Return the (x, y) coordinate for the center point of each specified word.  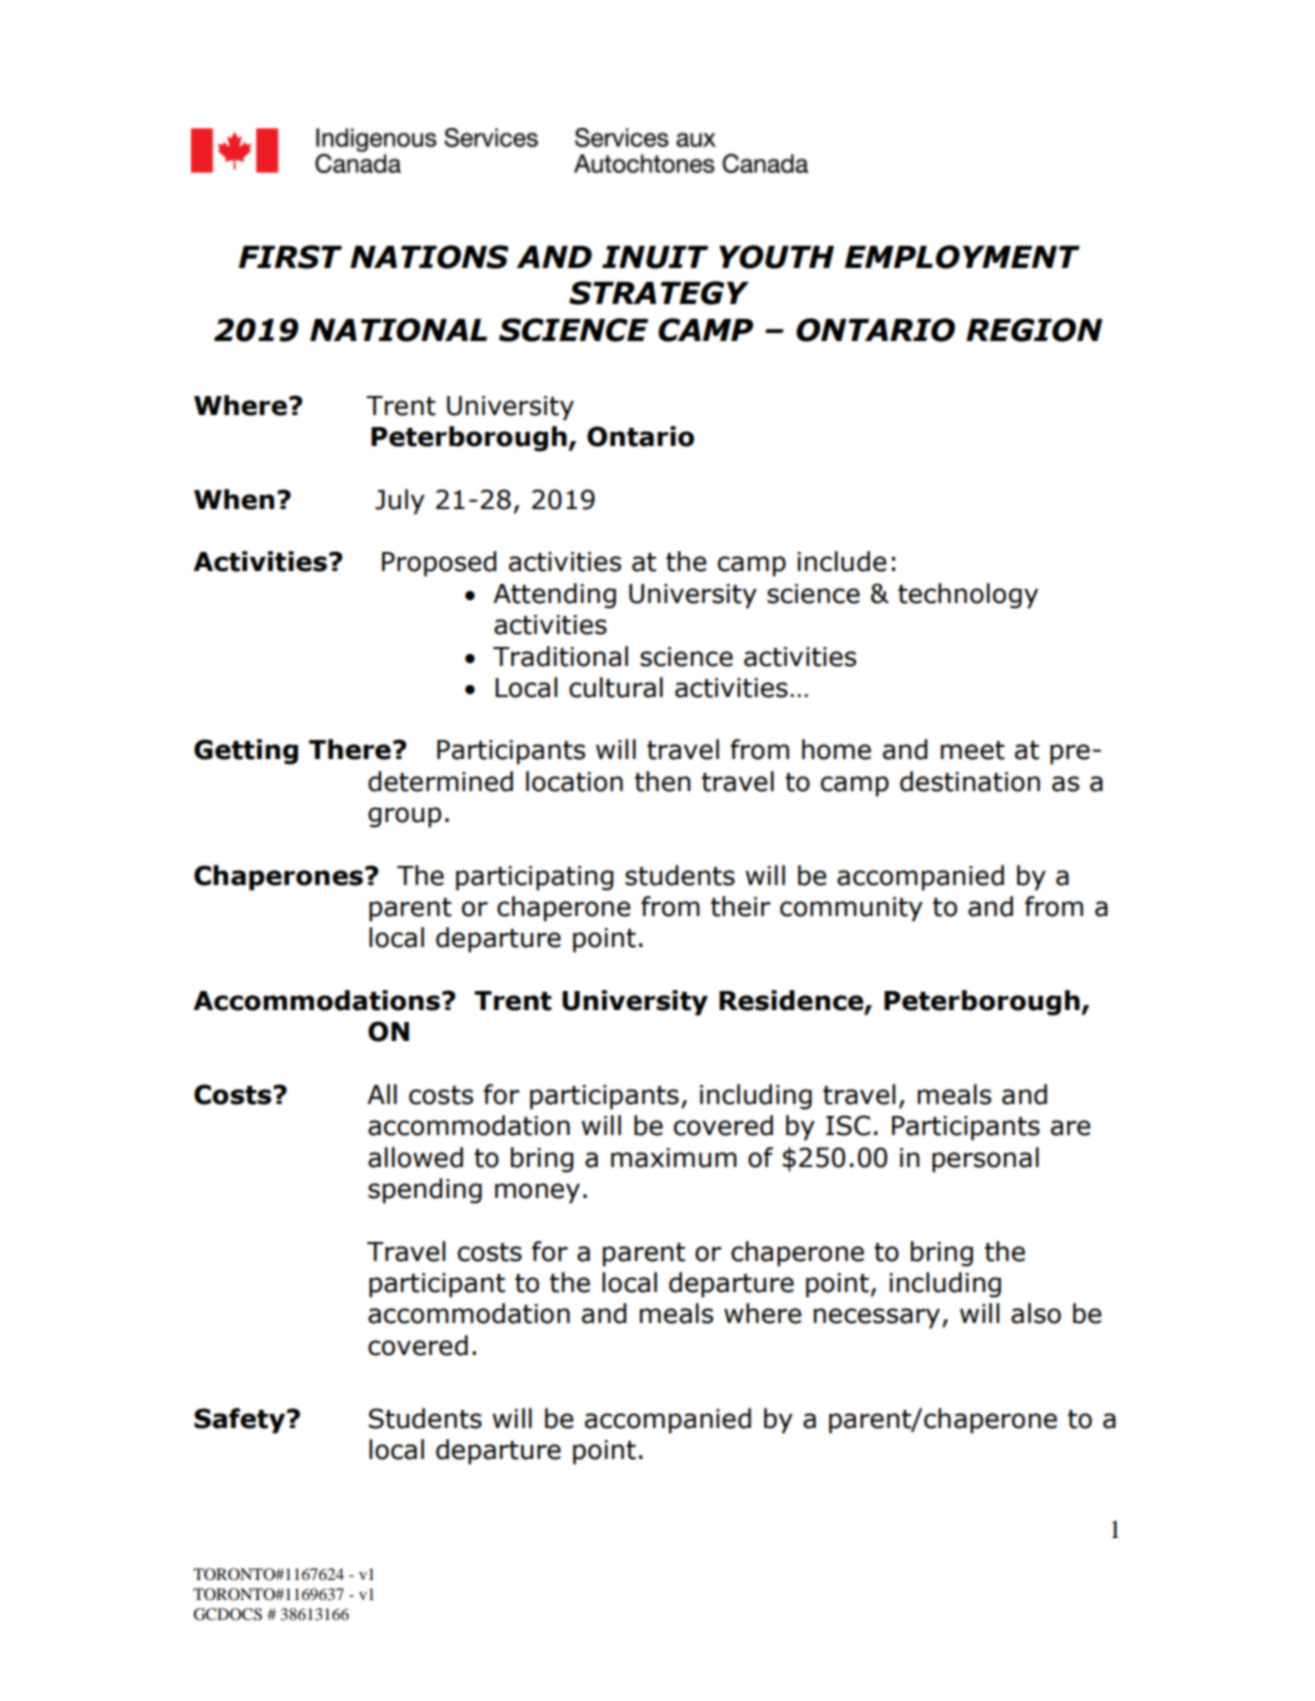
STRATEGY (659, 293)
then (663, 781)
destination (970, 781)
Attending (554, 596)
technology (968, 596)
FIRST (290, 257)
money (537, 1193)
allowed (415, 1157)
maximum (674, 1158)
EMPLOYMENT (962, 257)
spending (425, 1191)
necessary (878, 1318)
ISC (848, 1125)
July (400, 502)
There (350, 749)
